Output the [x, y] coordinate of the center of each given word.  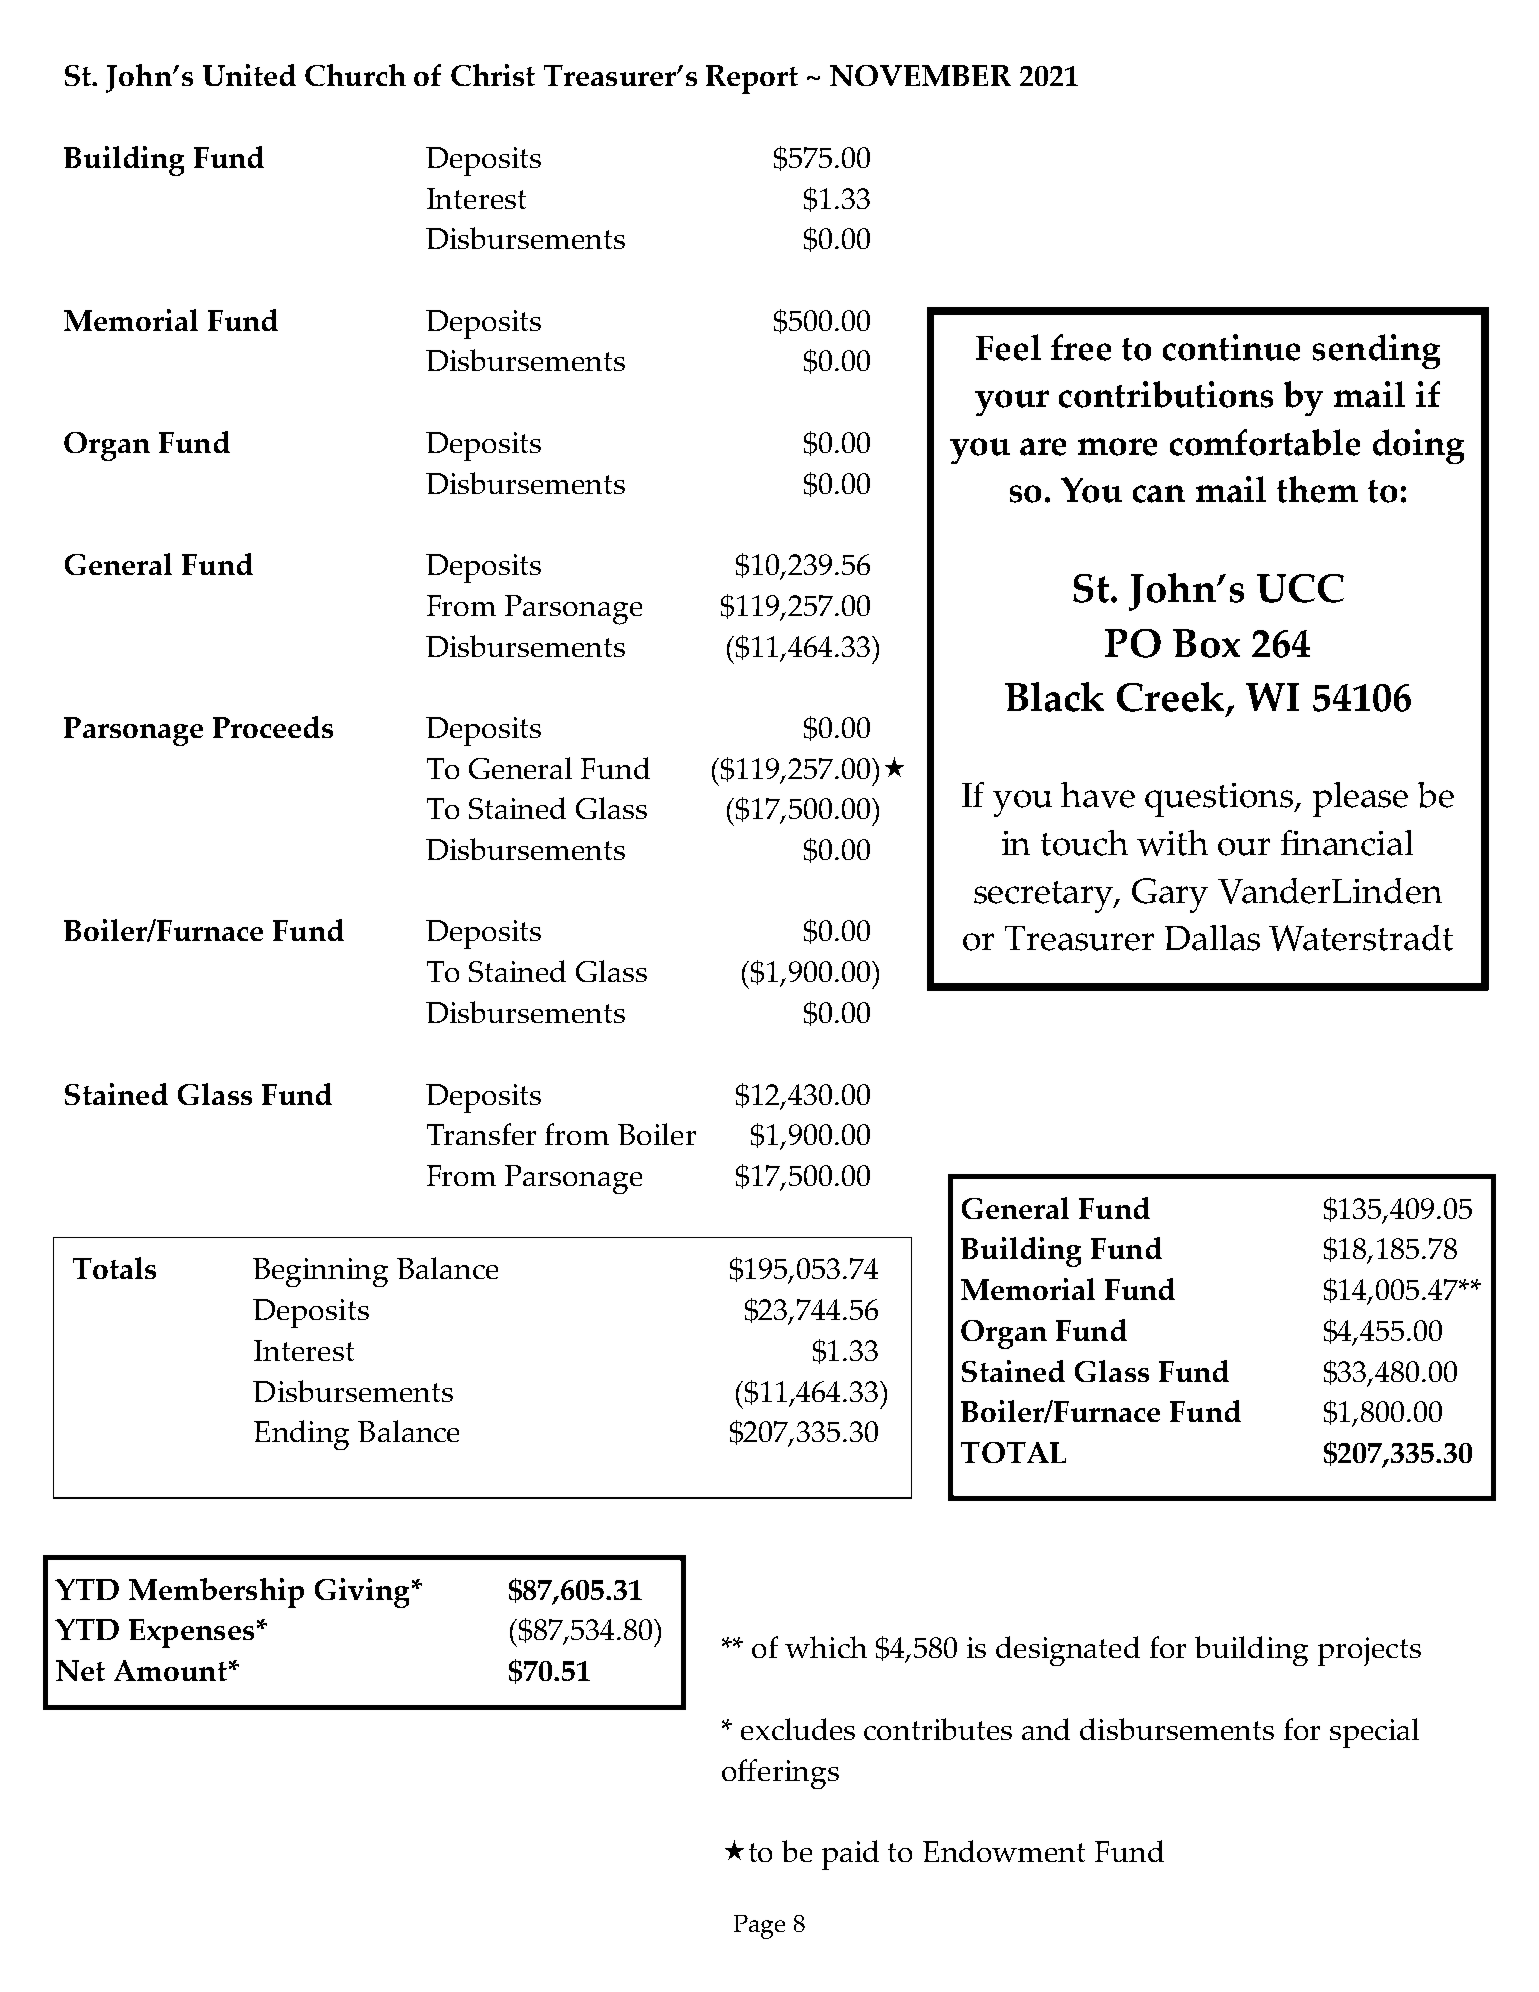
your [1012, 403]
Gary [1170, 895]
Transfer [481, 1134]
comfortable [1265, 442]
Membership [216, 1593]
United [249, 75]
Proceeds [273, 727]
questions [1220, 800]
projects [1369, 1651]
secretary [1045, 897]
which [826, 1647]
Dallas [1212, 938]
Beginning [320, 1272]
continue [1231, 347]
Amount [170, 1670]
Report [752, 79]
